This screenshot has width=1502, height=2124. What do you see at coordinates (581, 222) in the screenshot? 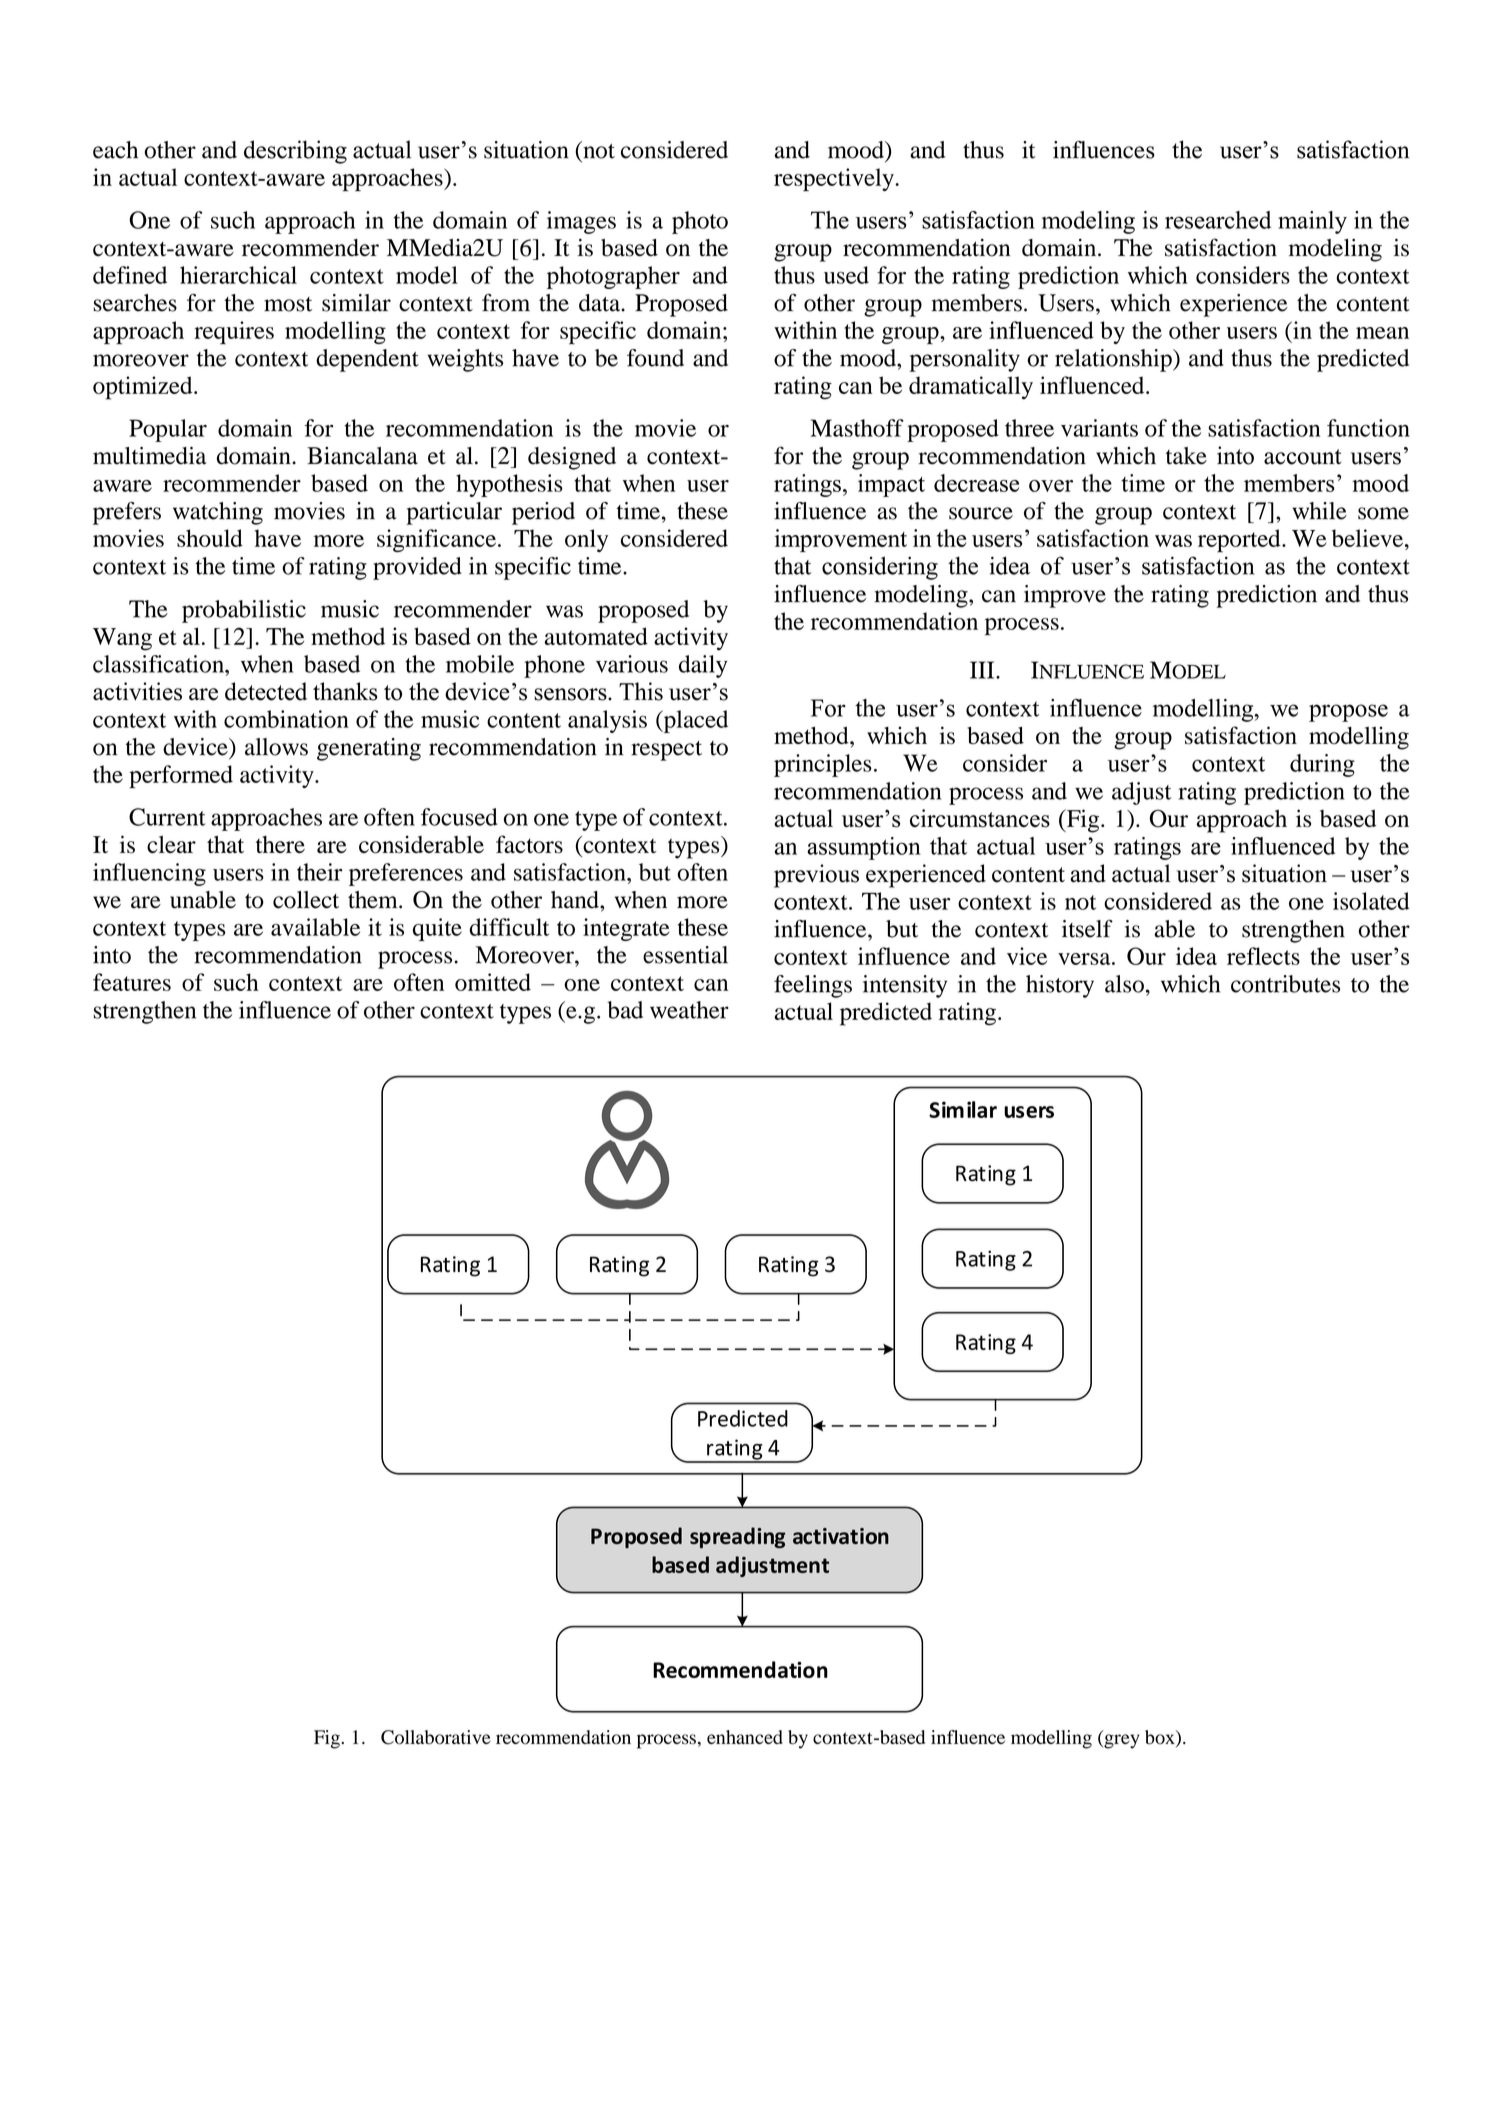
I see `images` at bounding box center [581, 222].
